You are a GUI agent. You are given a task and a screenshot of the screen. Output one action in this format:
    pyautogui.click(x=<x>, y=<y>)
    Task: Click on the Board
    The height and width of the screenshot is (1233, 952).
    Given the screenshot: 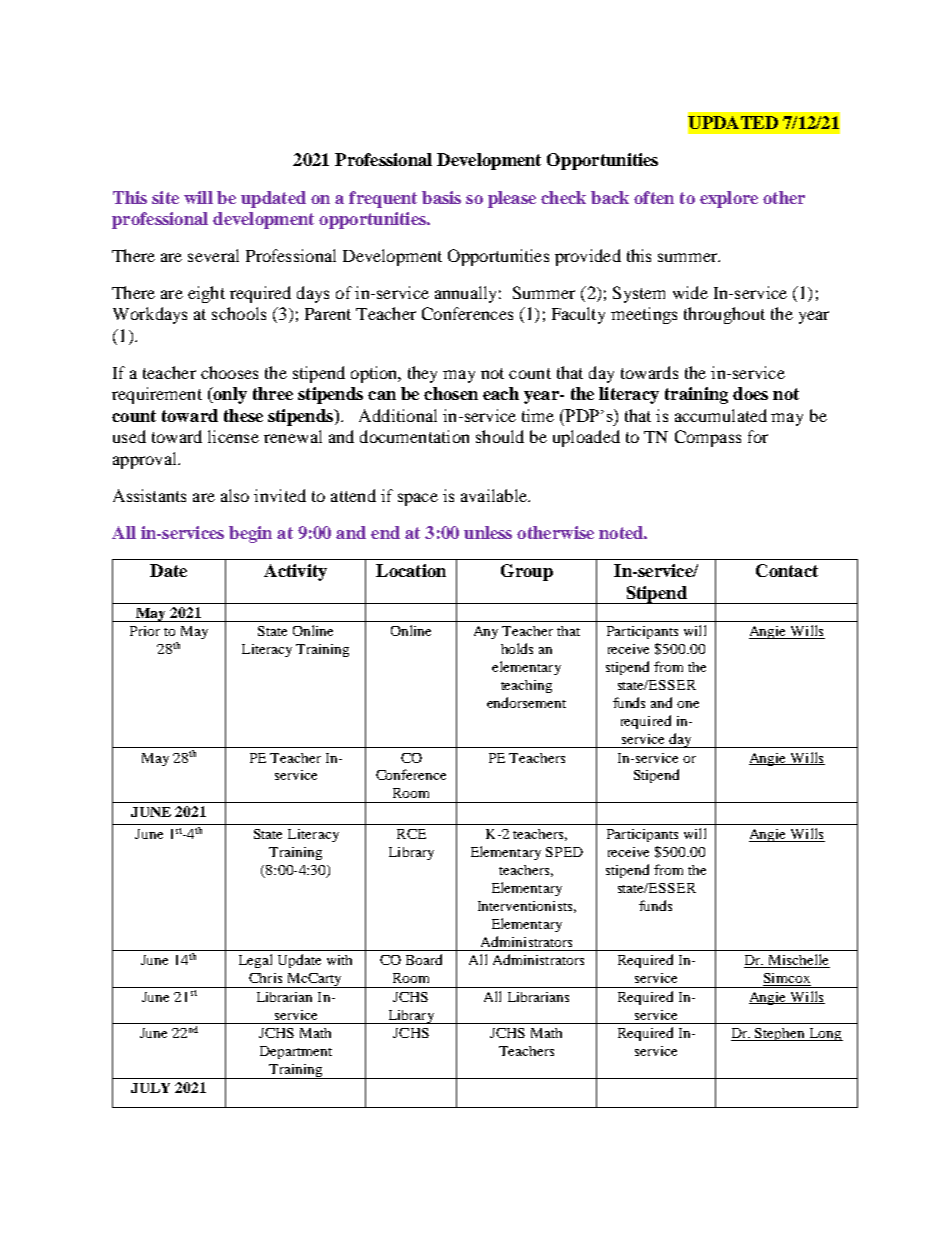 What is the action you would take?
    pyautogui.click(x=424, y=959)
